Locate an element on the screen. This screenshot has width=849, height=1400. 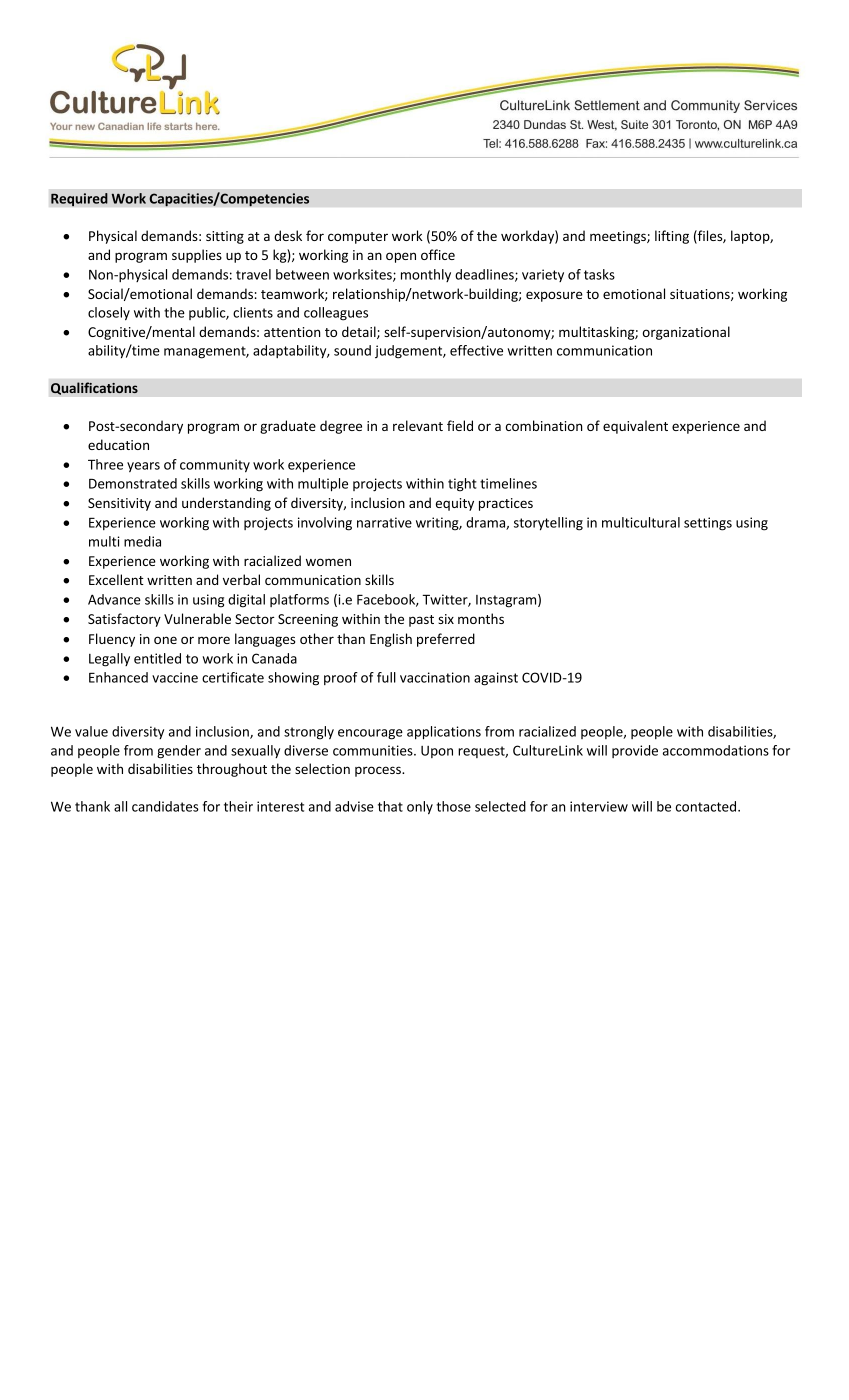
Sensitivity is located at coordinates (119, 504).
